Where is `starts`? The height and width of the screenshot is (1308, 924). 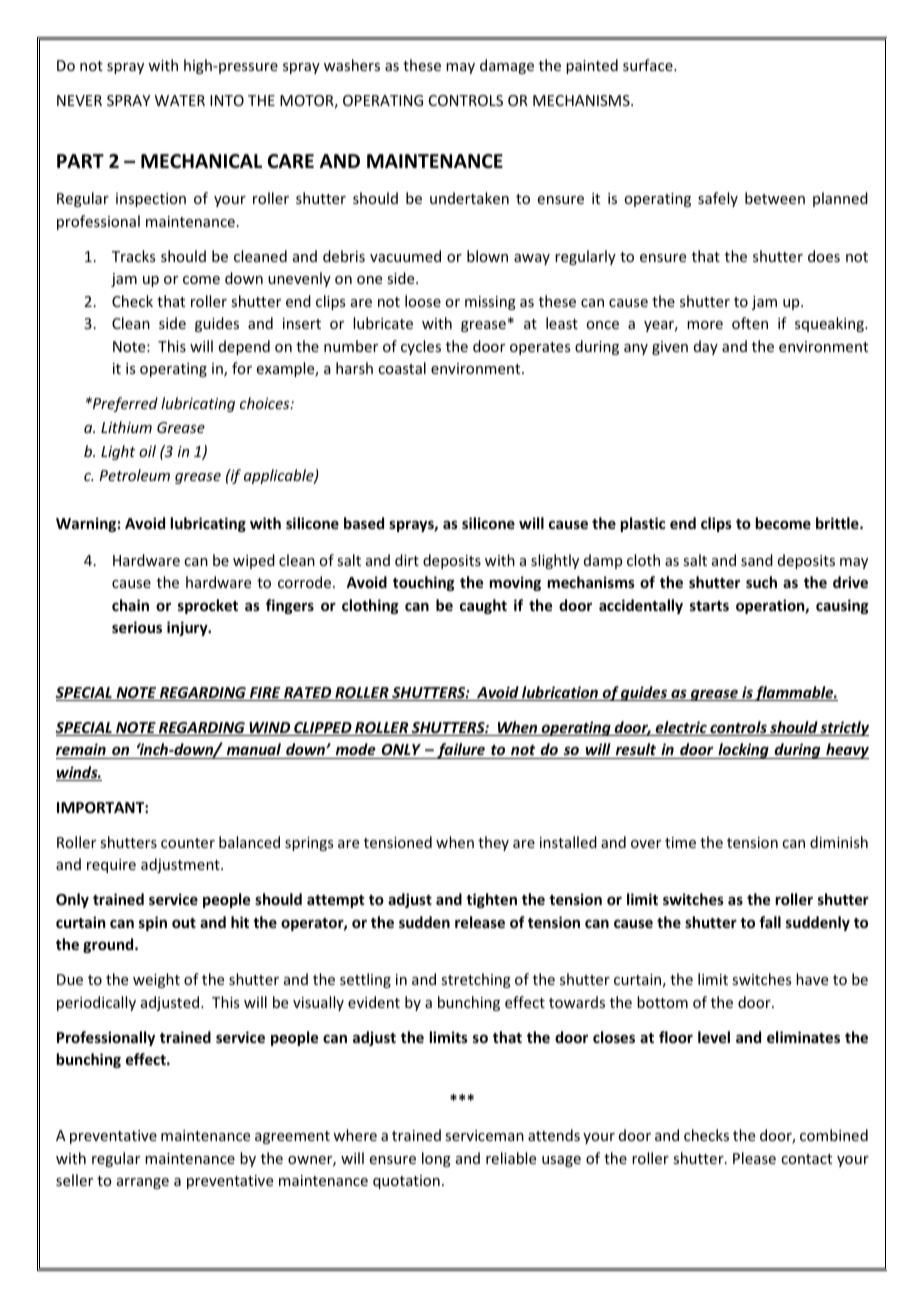
starts is located at coordinates (709, 606).
